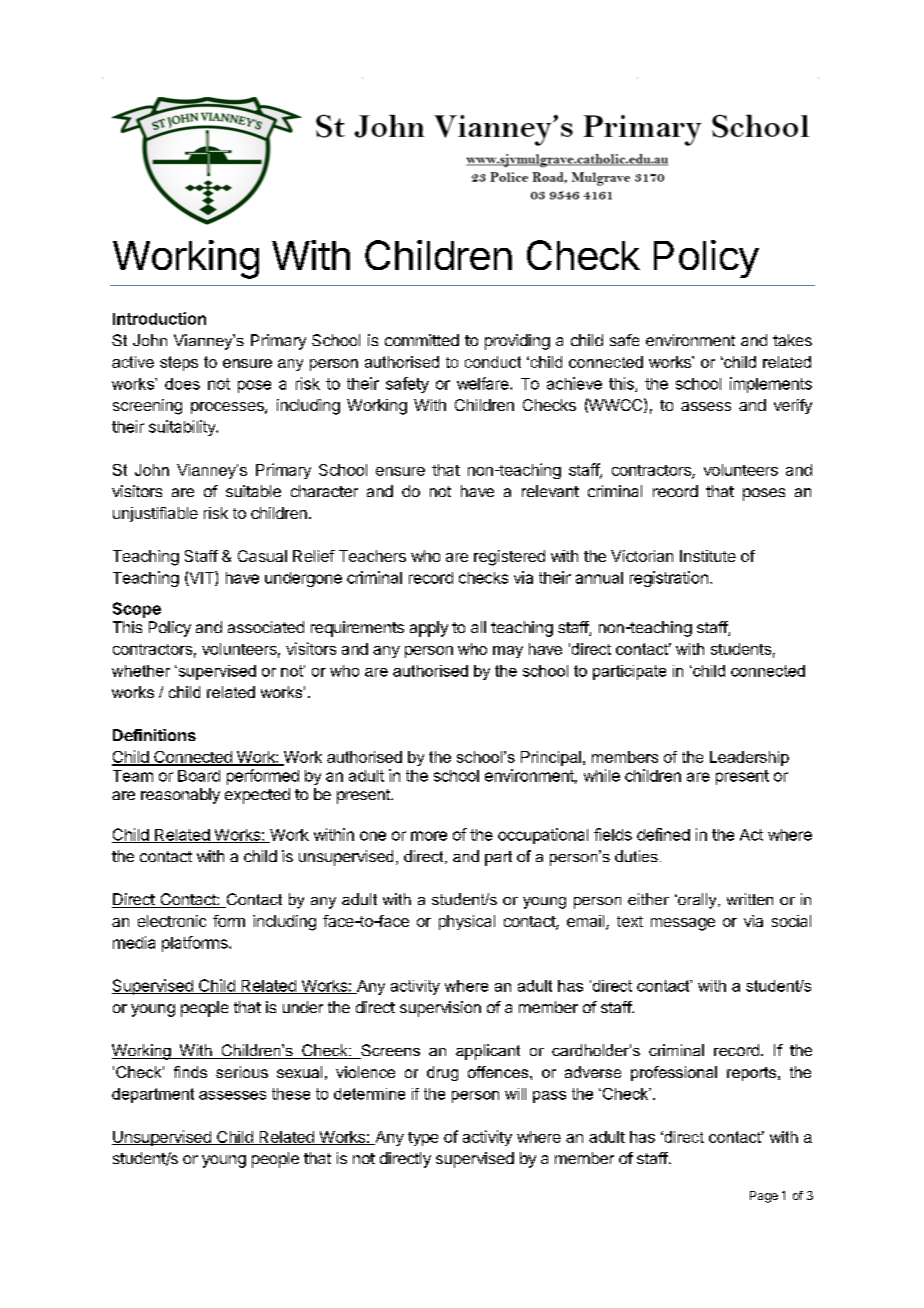  What do you see at coordinates (179, 363) in the screenshot?
I see `steps` at bounding box center [179, 363].
